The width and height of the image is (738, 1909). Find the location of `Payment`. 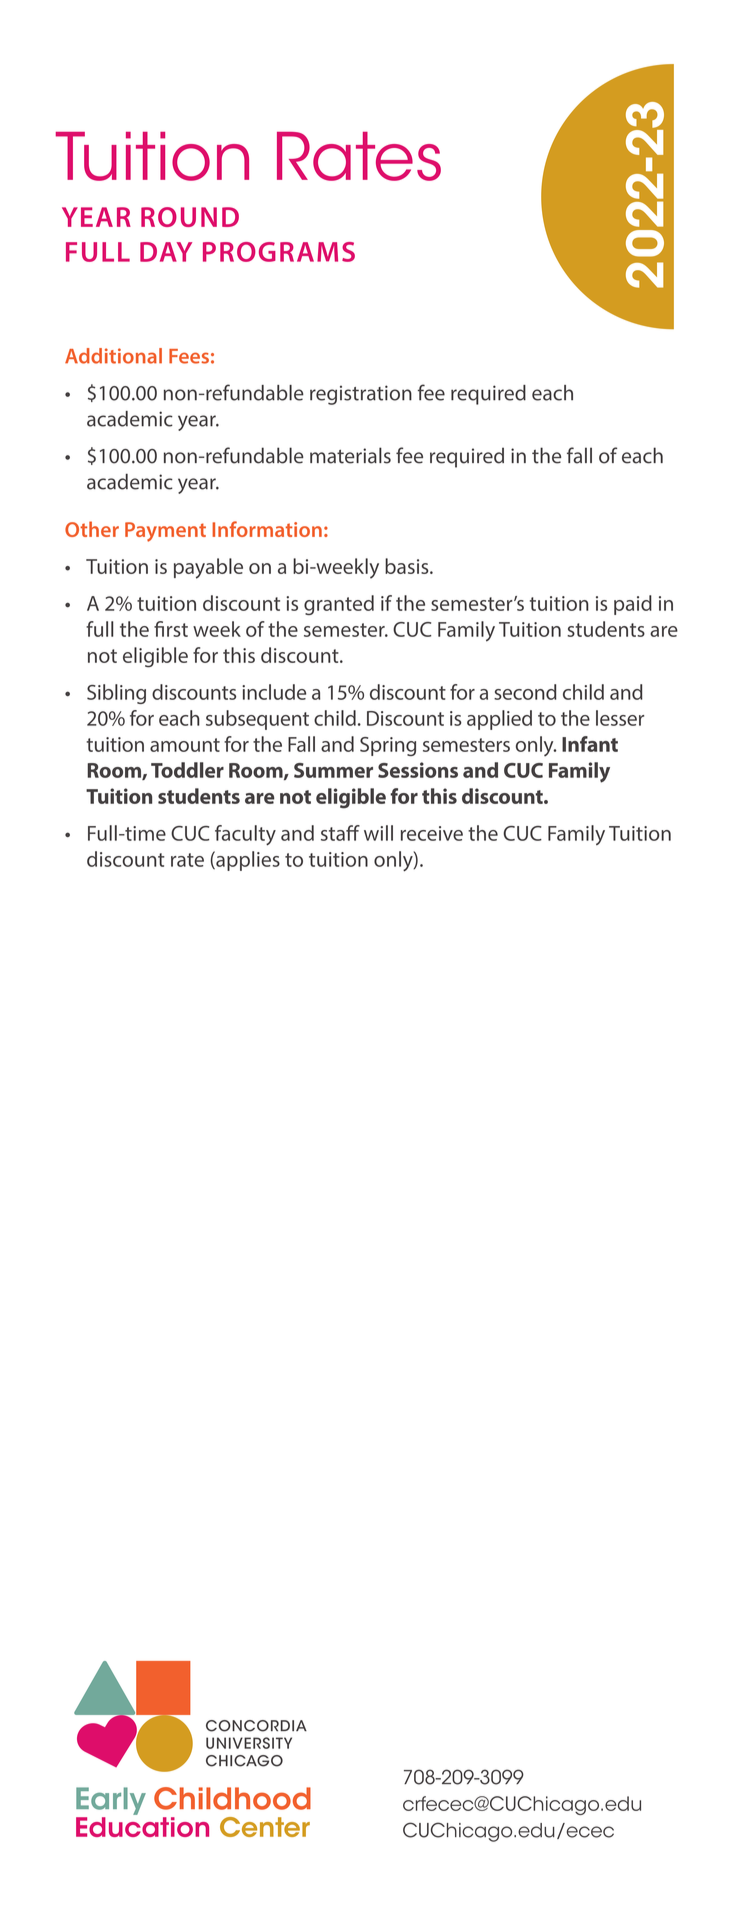

Payment is located at coordinates (165, 532).
